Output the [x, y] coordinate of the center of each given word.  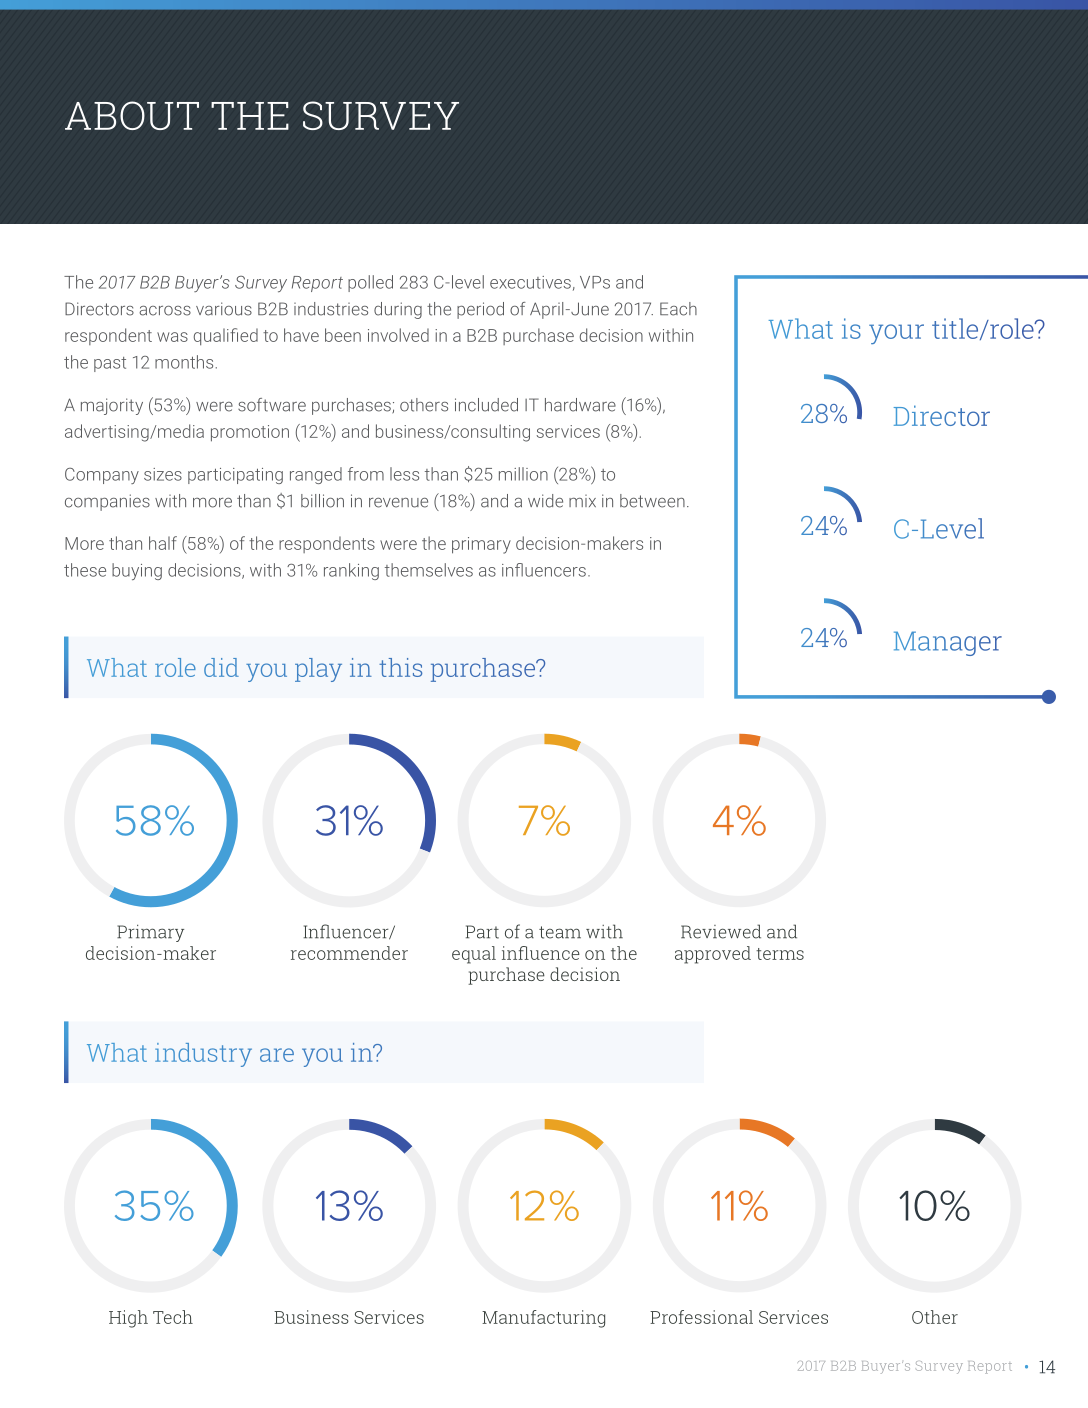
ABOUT [132, 115]
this [400, 667]
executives [530, 282]
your [896, 334]
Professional [701, 1317]
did [221, 667]
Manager [948, 643]
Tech [173, 1317]
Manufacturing [543, 1319]
